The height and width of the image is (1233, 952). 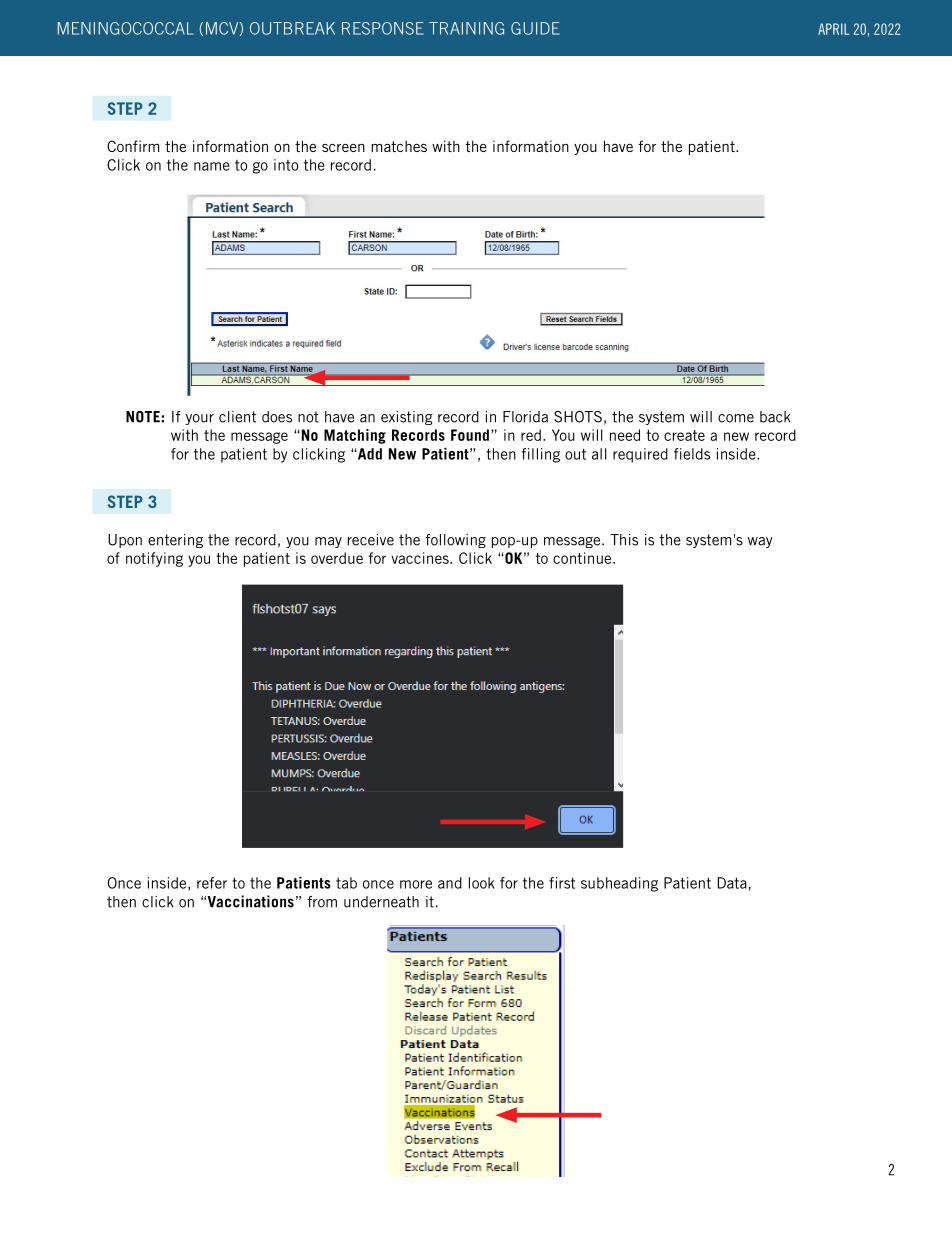 What do you see at coordinates (154, 559) in the image?
I see `notifying` at bounding box center [154, 559].
